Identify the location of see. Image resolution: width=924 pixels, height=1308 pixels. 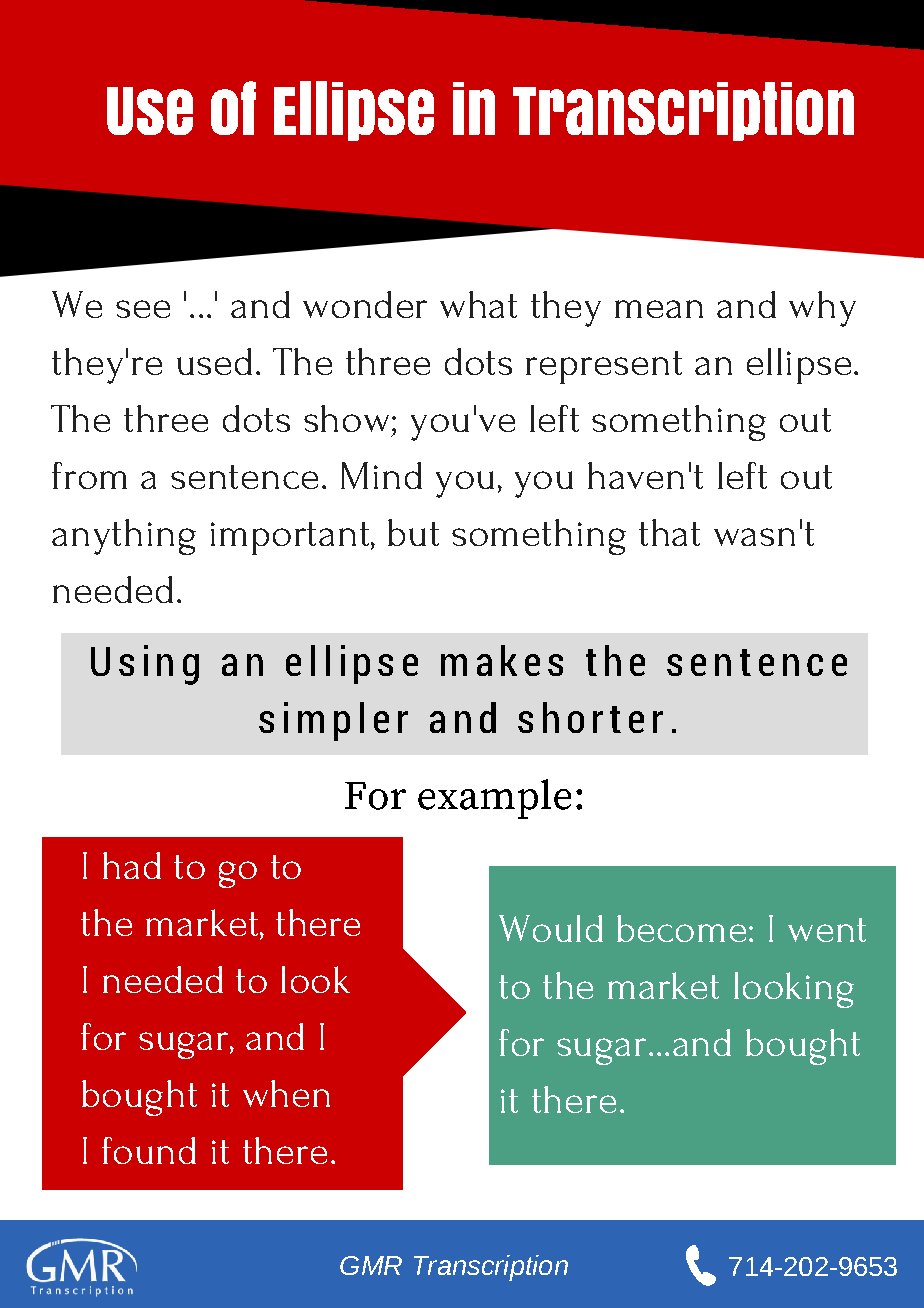
(143, 309).
